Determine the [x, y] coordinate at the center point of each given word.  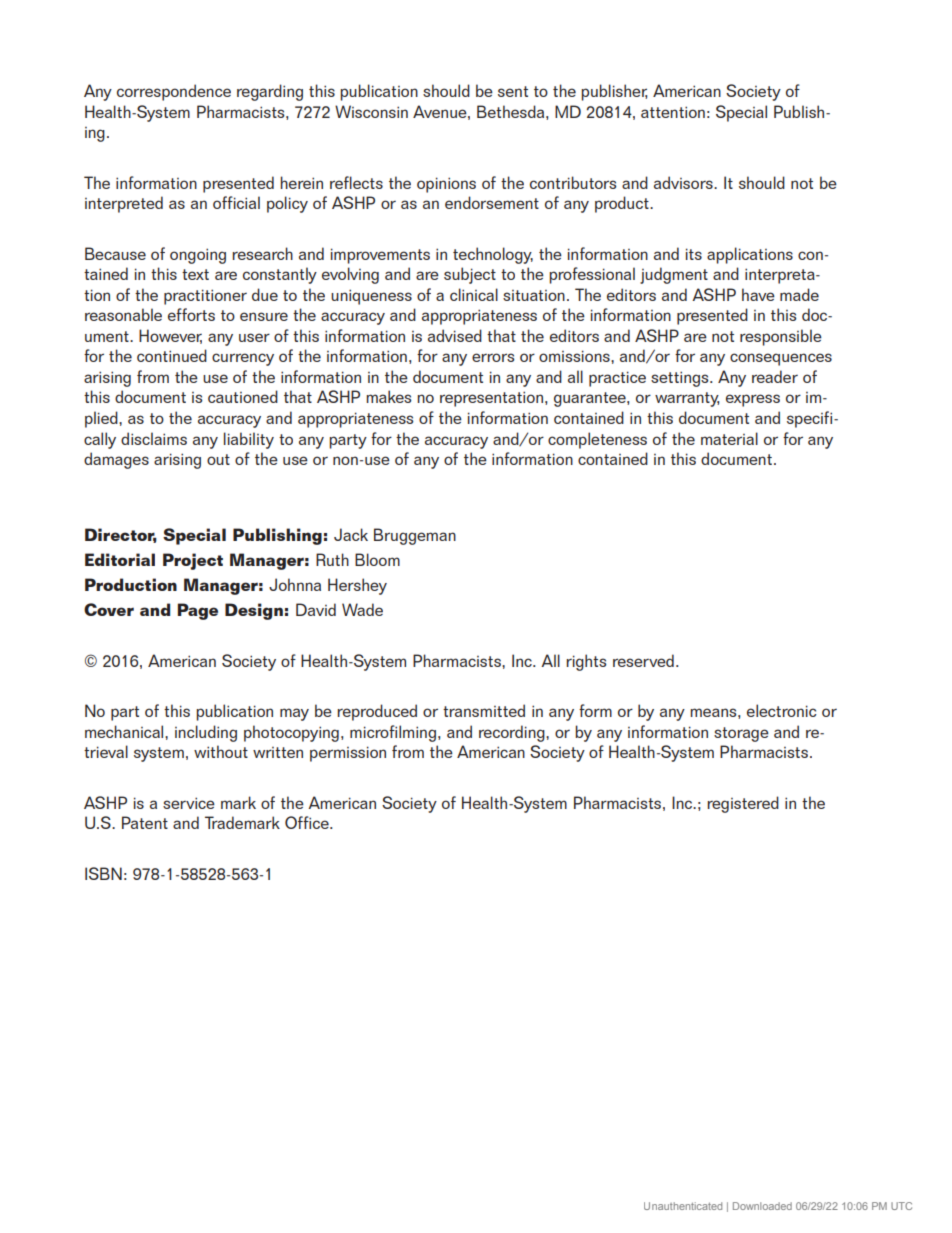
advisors [684, 182]
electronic [782, 710]
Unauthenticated [683, 1206]
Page [198, 611]
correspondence [174, 92]
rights [586, 662]
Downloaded [762, 1206]
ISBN [103, 873]
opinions [446, 185]
